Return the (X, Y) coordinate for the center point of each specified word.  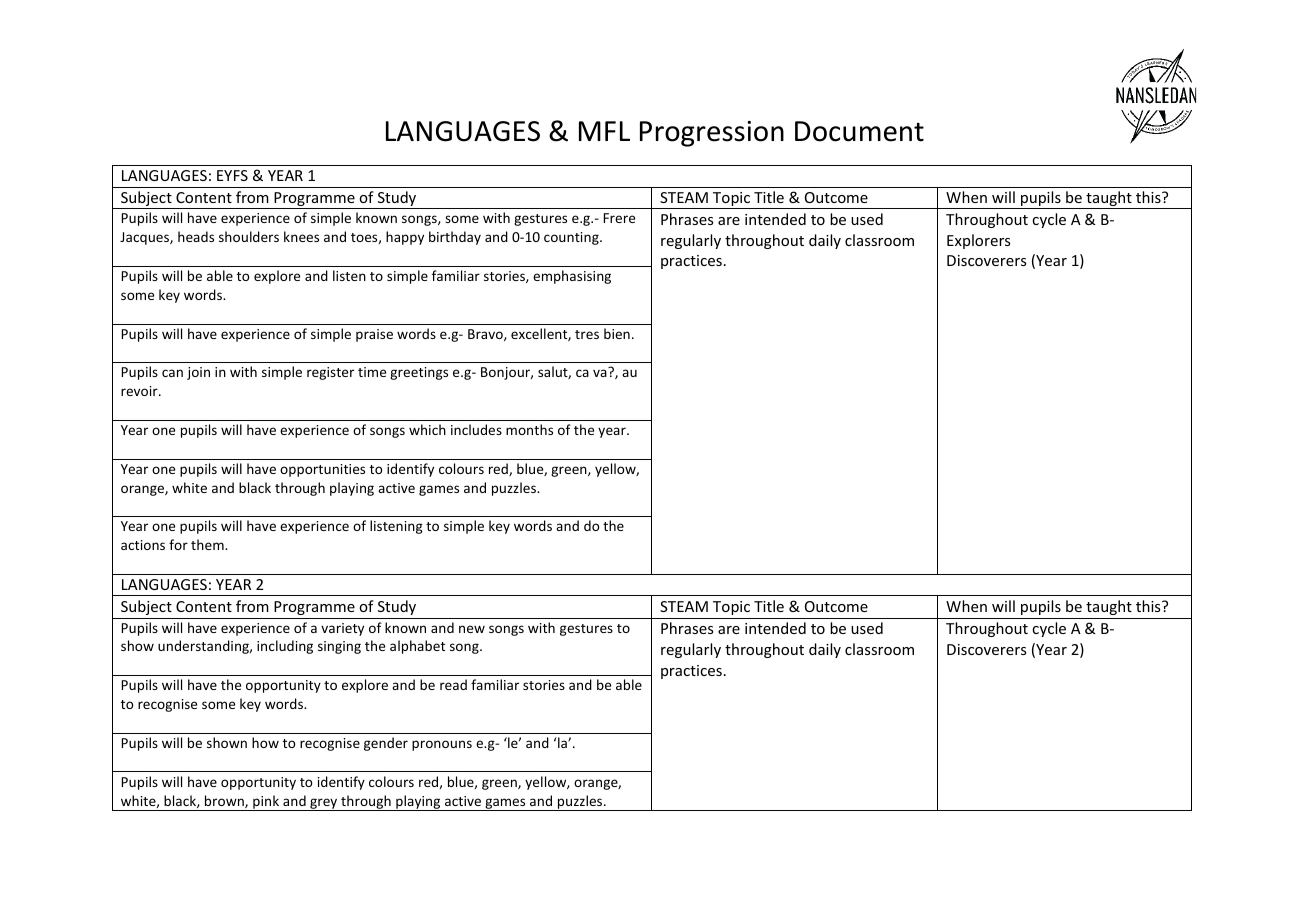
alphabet (417, 647)
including (285, 647)
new (472, 629)
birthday (455, 238)
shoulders (249, 236)
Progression (712, 134)
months (529, 429)
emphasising (572, 277)
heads (196, 236)
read (453, 684)
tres (587, 334)
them (208, 544)
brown (225, 801)
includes (476, 429)
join (198, 373)
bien (617, 333)
